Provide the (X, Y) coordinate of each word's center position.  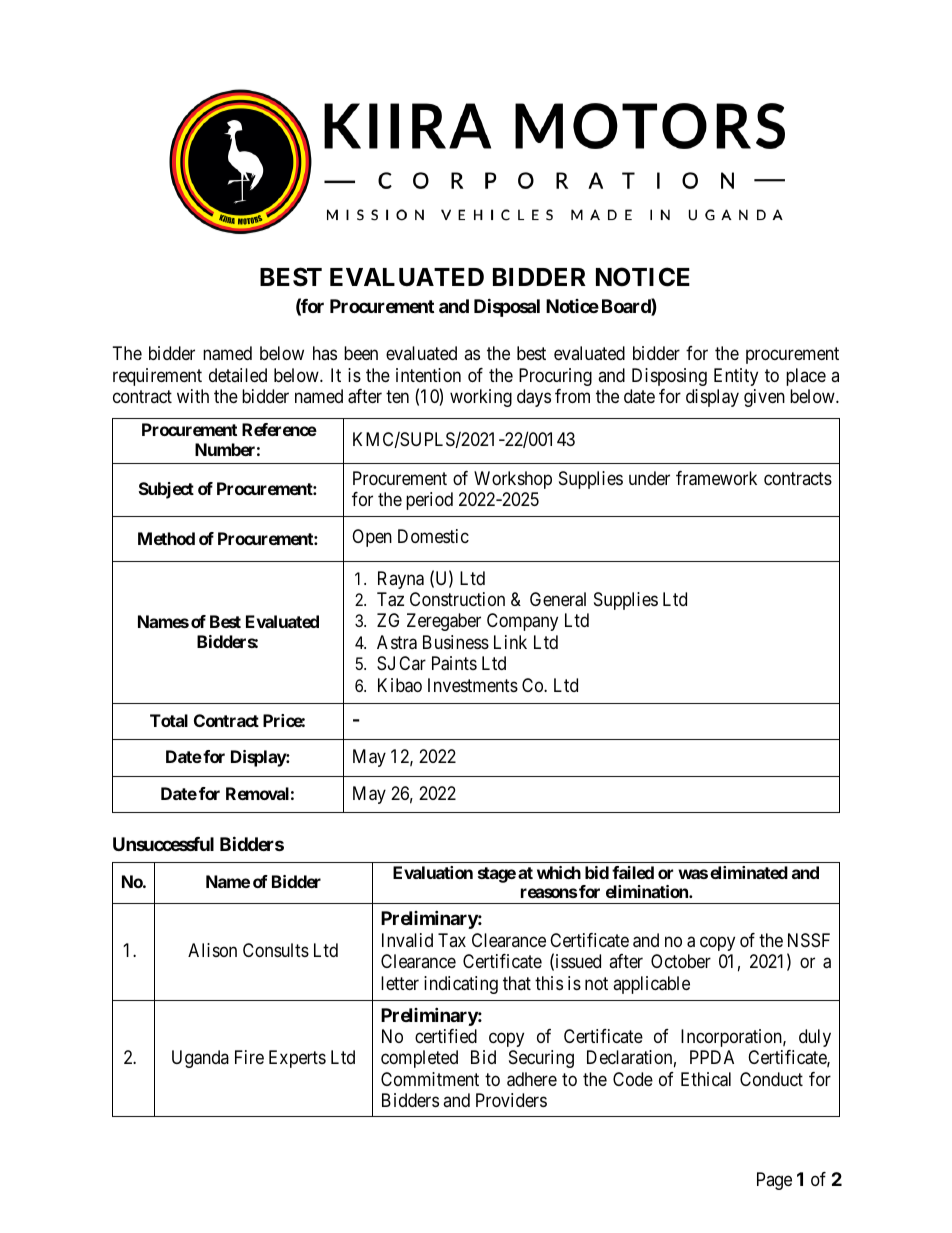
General (558, 599)
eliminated (749, 872)
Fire (249, 1057)
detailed (238, 375)
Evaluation (433, 872)
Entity (736, 377)
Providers (511, 1100)
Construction (457, 599)
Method (166, 538)
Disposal (507, 307)
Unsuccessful (163, 844)
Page (774, 1181)
